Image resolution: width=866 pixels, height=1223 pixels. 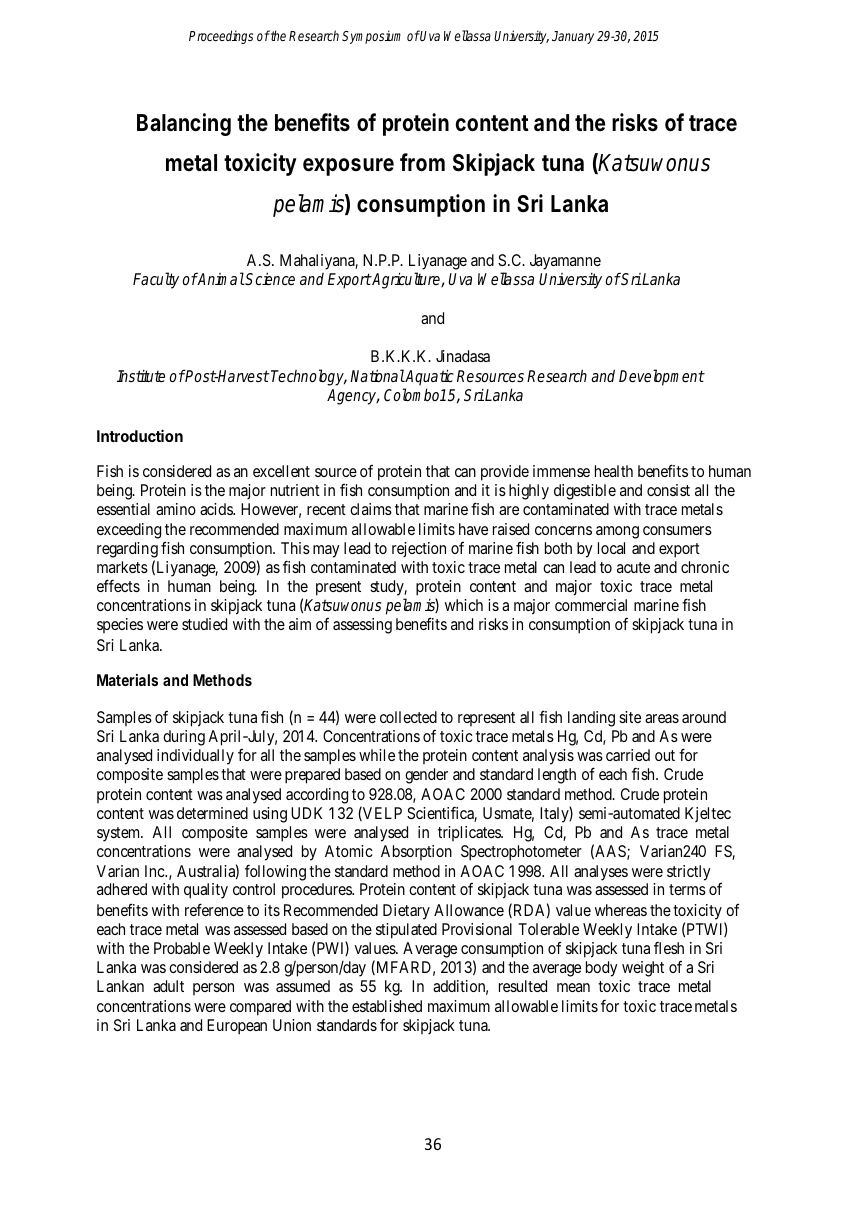 What do you see at coordinates (429, 377) in the page?
I see `Aquatic` at bounding box center [429, 377].
